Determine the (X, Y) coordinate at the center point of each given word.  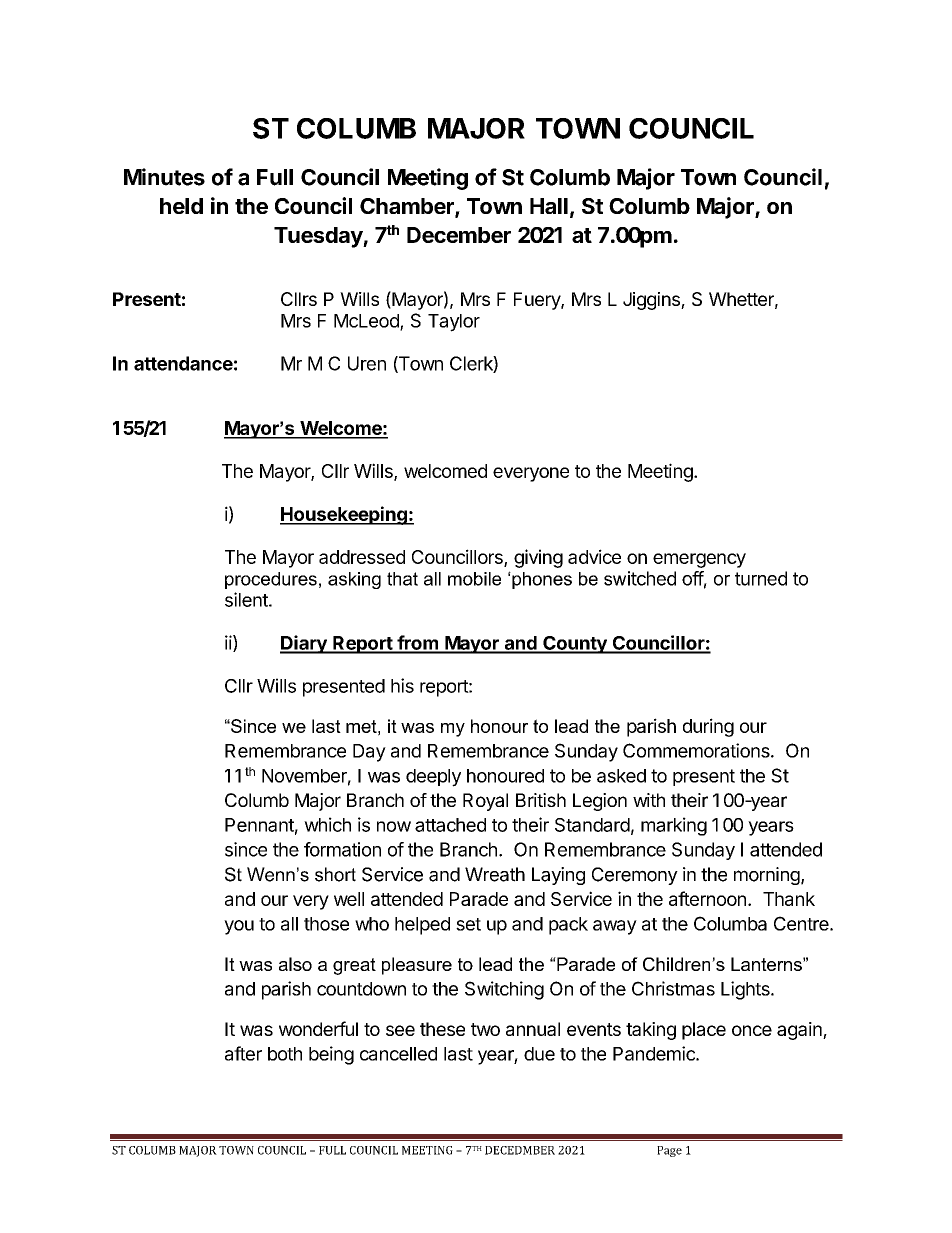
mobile (474, 579)
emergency (699, 560)
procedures (271, 580)
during (708, 727)
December (459, 235)
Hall (549, 206)
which (327, 824)
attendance (183, 363)
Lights (746, 990)
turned (761, 578)
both (285, 1054)
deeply (433, 778)
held (181, 206)
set (468, 924)
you (239, 927)
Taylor (454, 323)
